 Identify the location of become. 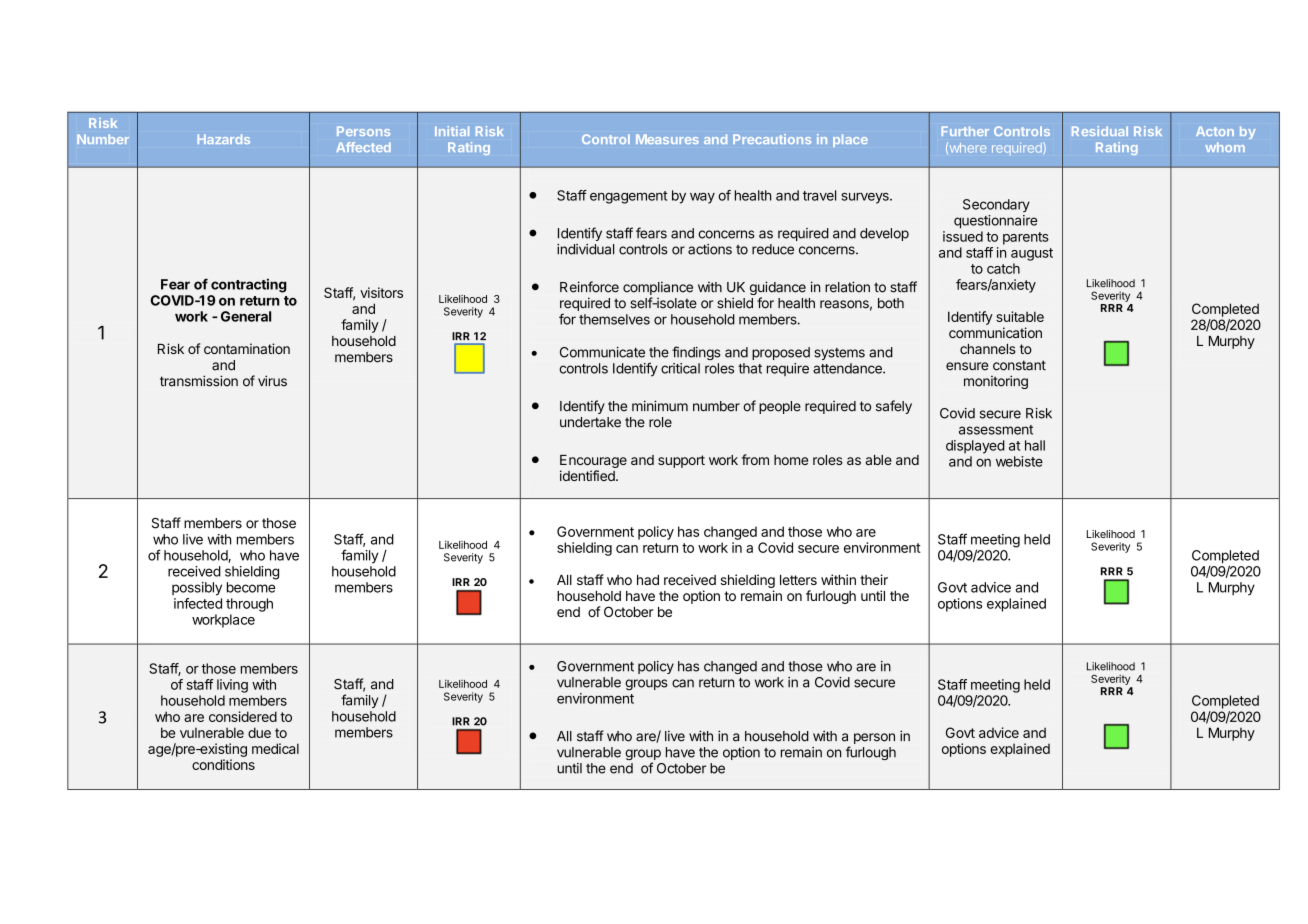
(251, 587).
